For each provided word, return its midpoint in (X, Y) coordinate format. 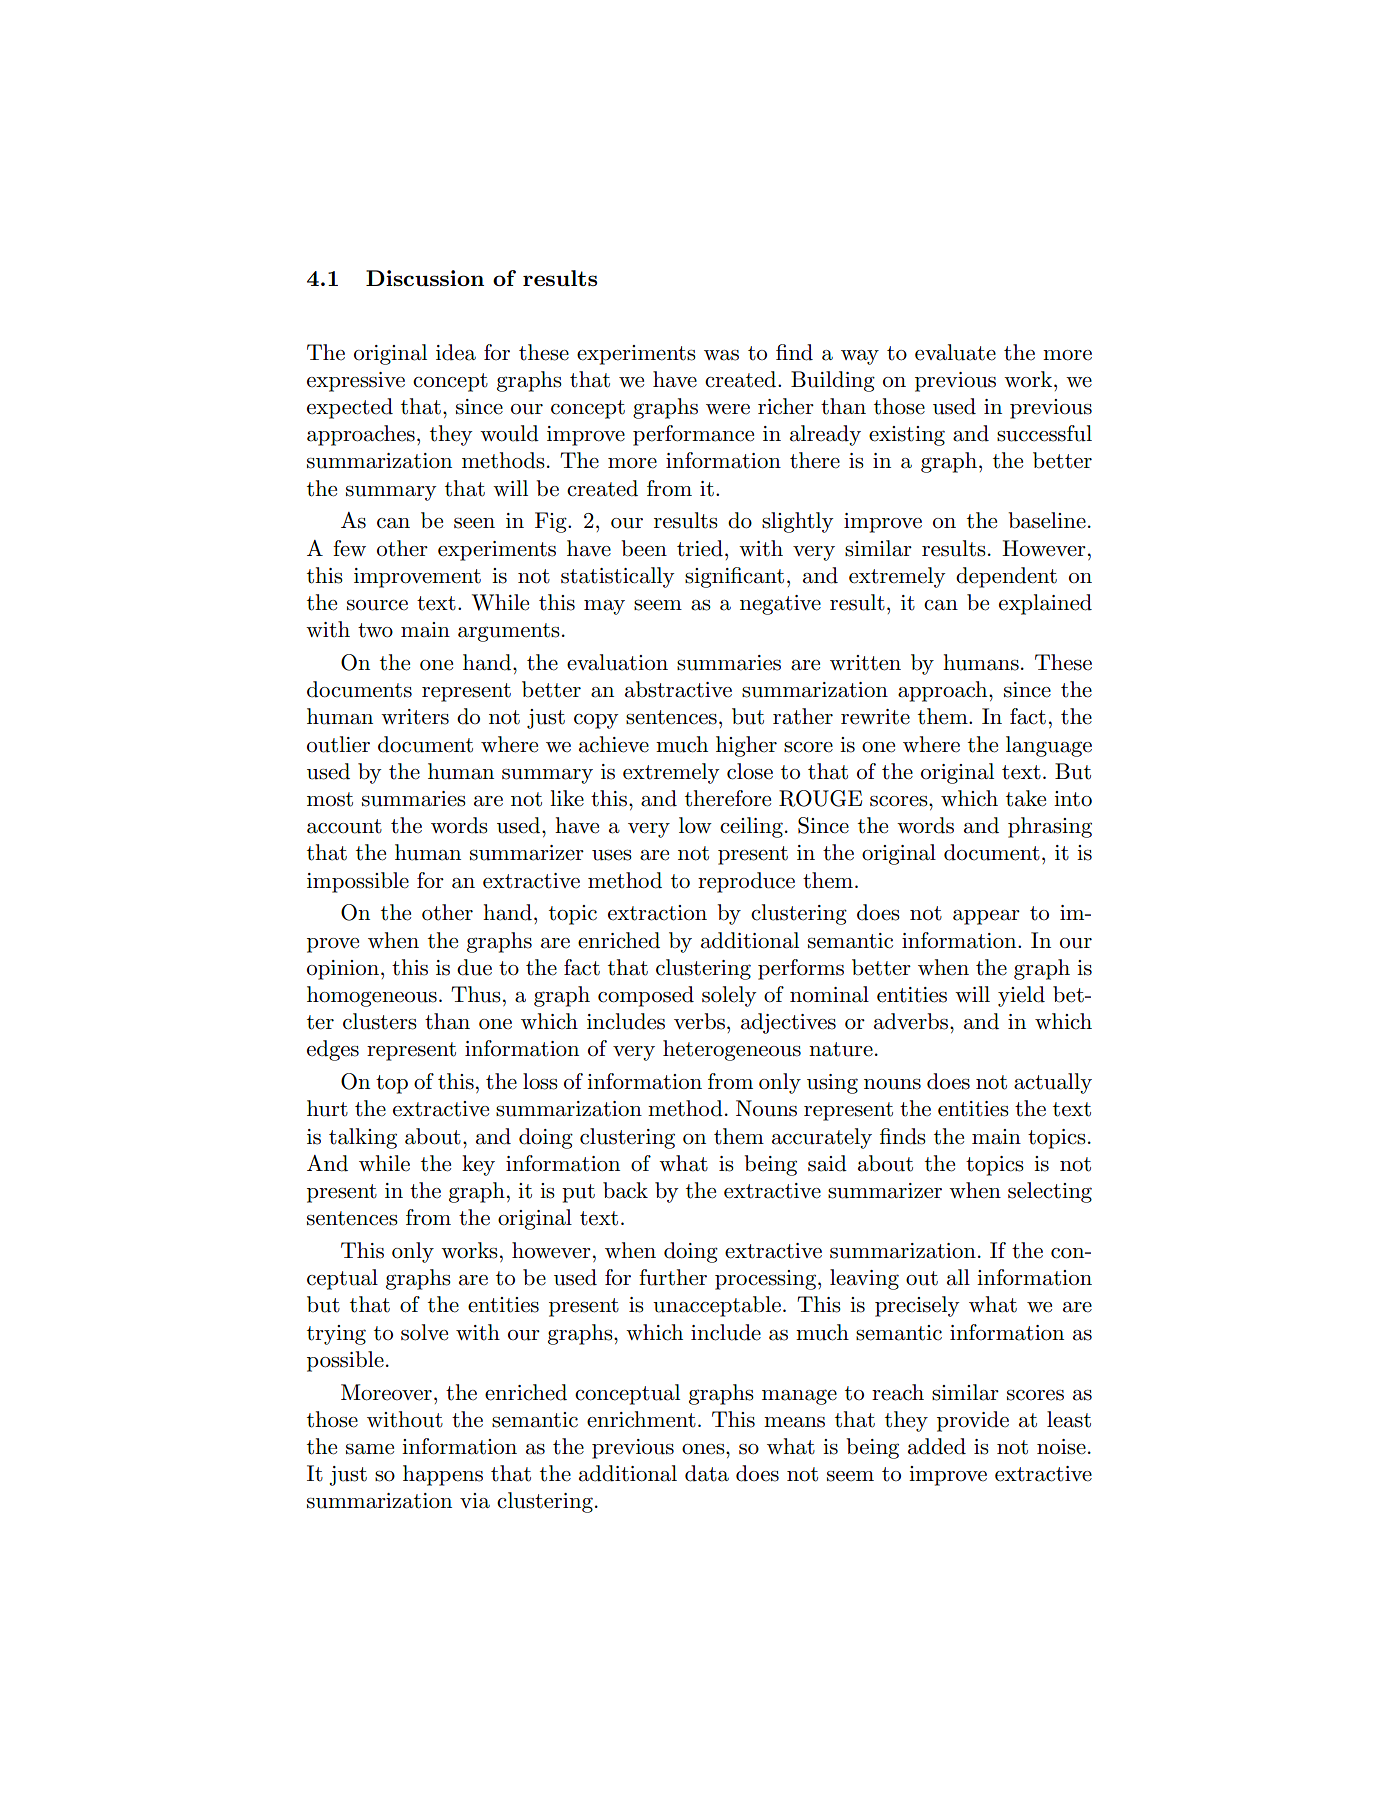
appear (986, 917)
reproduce (746, 882)
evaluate (955, 352)
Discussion (425, 278)
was (721, 355)
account (344, 826)
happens (443, 1475)
